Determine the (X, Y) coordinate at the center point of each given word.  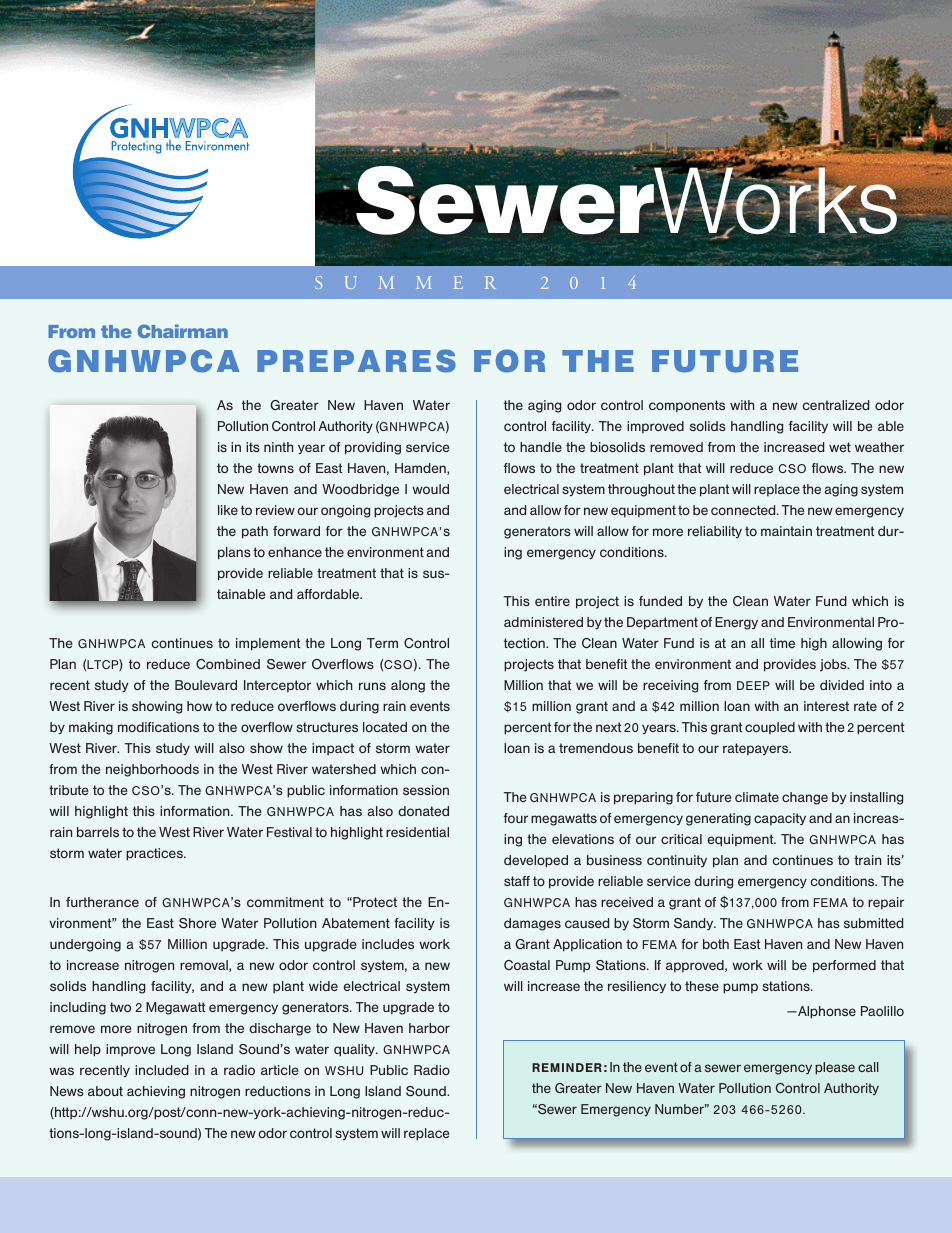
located (385, 727)
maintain (786, 531)
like (228, 510)
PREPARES (356, 361)
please (835, 1068)
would (430, 489)
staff (517, 881)
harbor (429, 1028)
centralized (836, 405)
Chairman (182, 331)
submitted (873, 923)
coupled (770, 728)
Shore (197, 923)
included (162, 1070)
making (91, 728)
